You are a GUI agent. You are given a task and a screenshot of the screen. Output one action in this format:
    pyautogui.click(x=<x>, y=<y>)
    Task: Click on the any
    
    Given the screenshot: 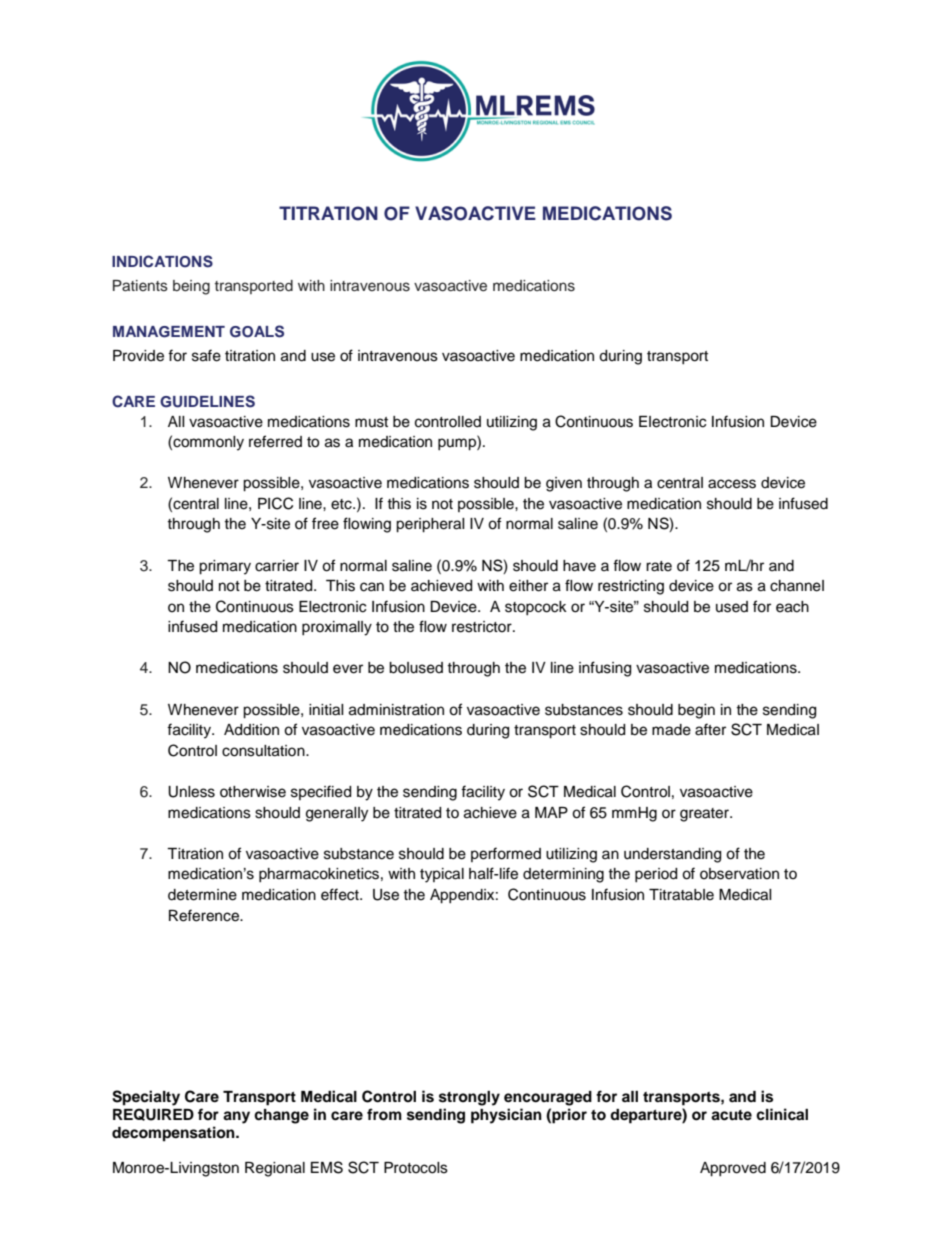 What is the action you would take?
    pyautogui.click(x=236, y=1117)
